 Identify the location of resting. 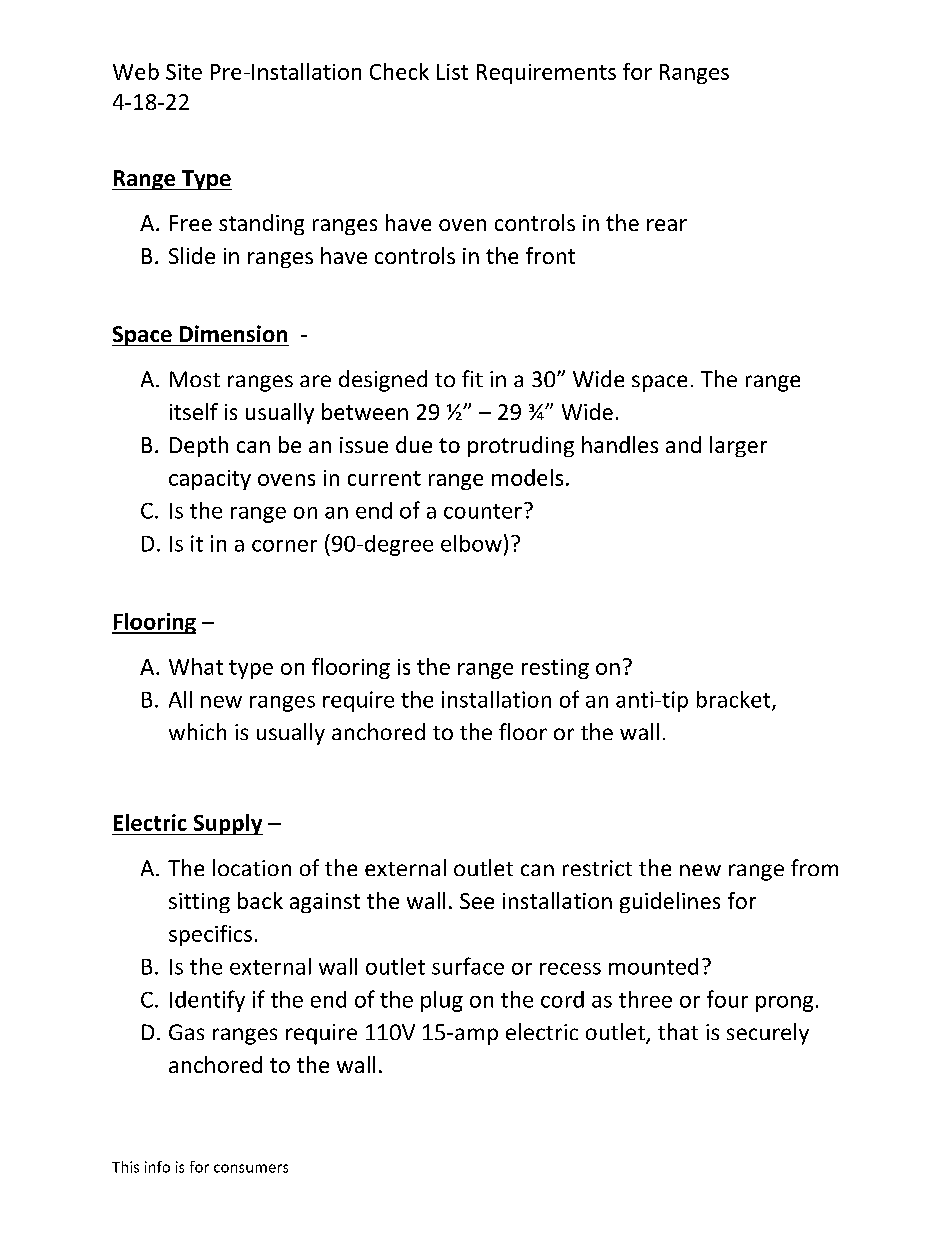
(555, 669).
